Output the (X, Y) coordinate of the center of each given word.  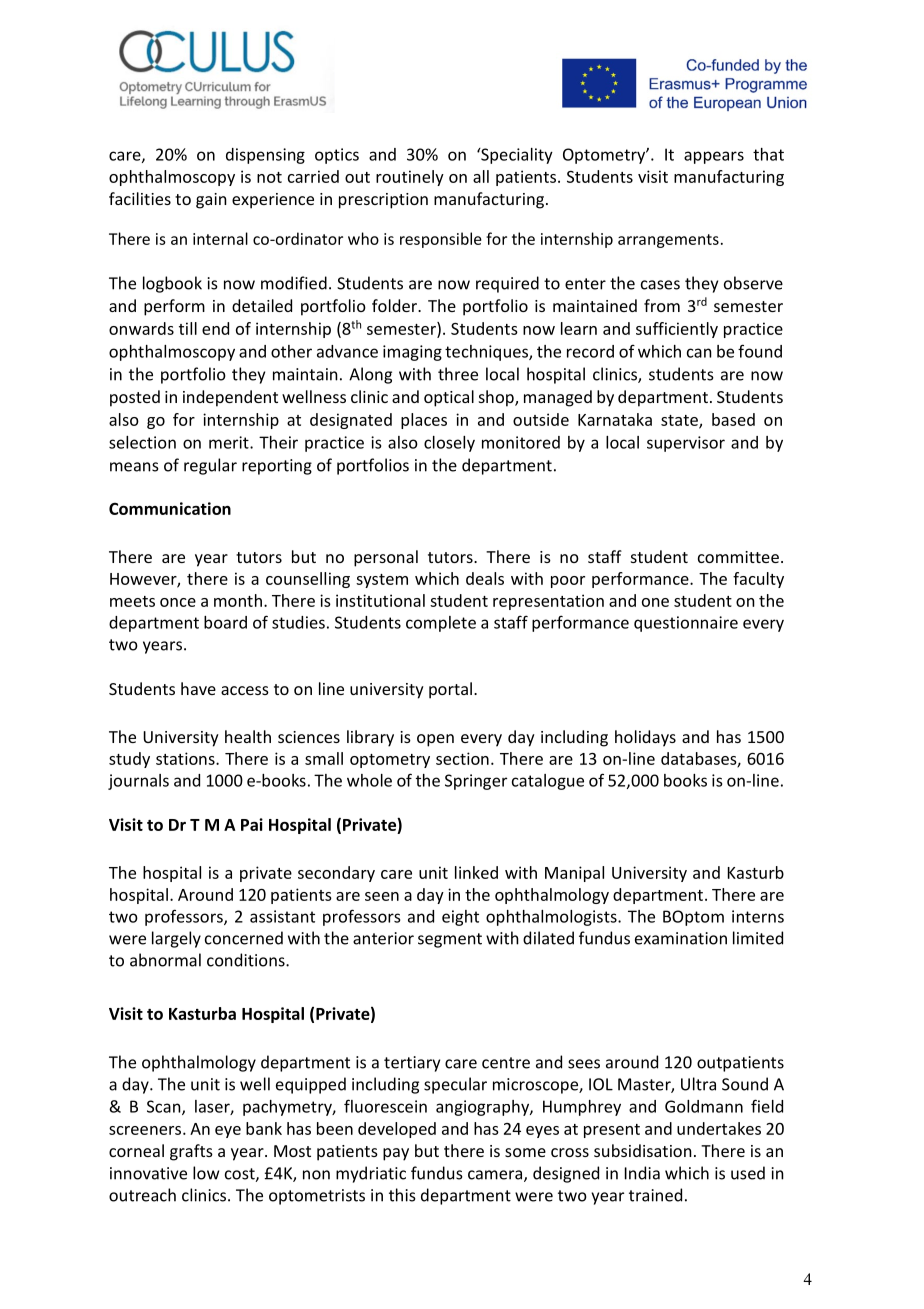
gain (211, 201)
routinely (410, 178)
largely (176, 939)
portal (450, 690)
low (206, 1173)
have (198, 688)
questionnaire (686, 624)
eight (460, 918)
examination (681, 938)
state (680, 421)
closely (449, 444)
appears (714, 157)
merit (230, 442)
